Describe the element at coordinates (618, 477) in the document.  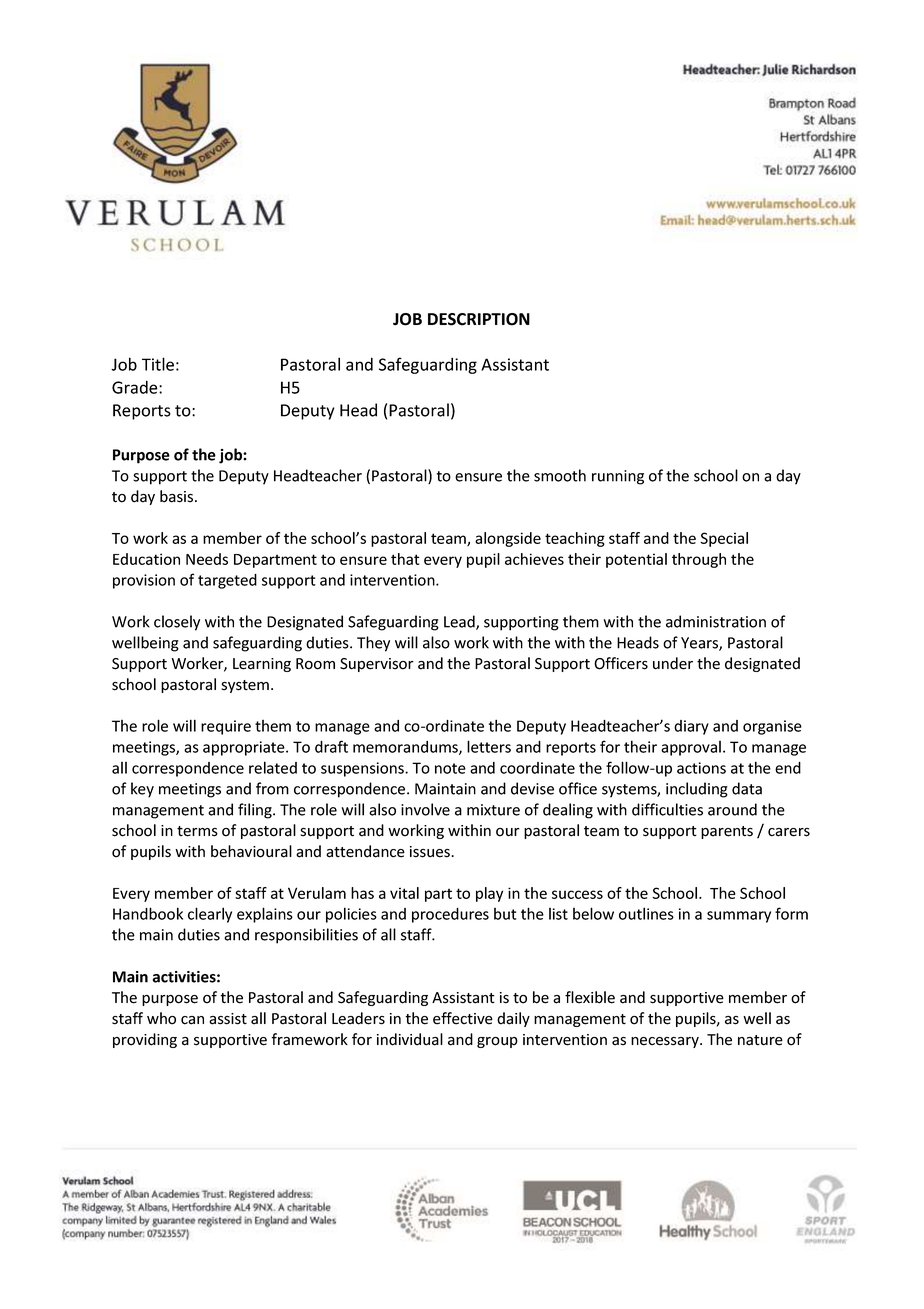
I see `running` at that location.
